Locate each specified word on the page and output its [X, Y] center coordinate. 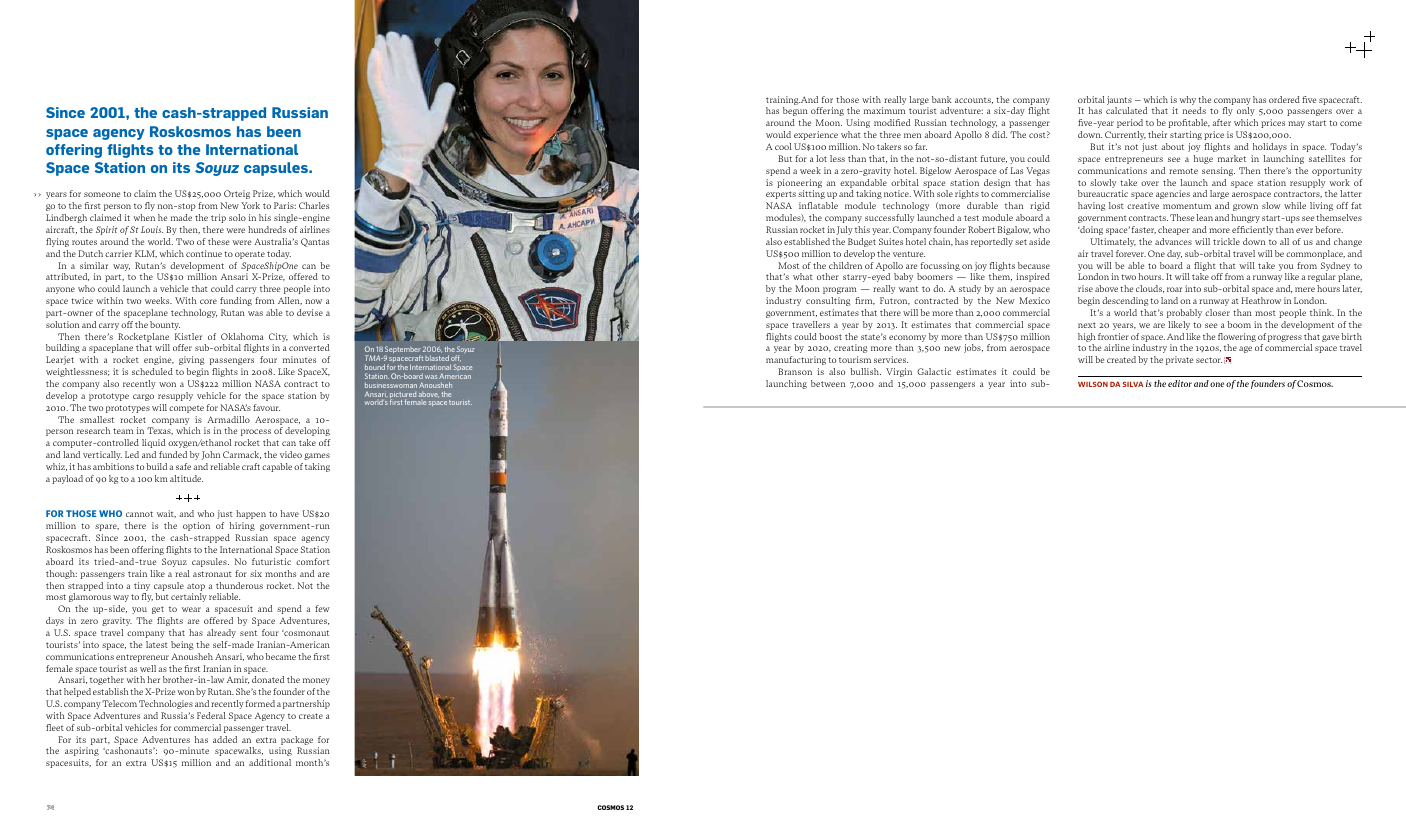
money [316, 681]
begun [795, 111]
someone [102, 194]
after [1222, 122]
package [296, 742]
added [225, 739]
